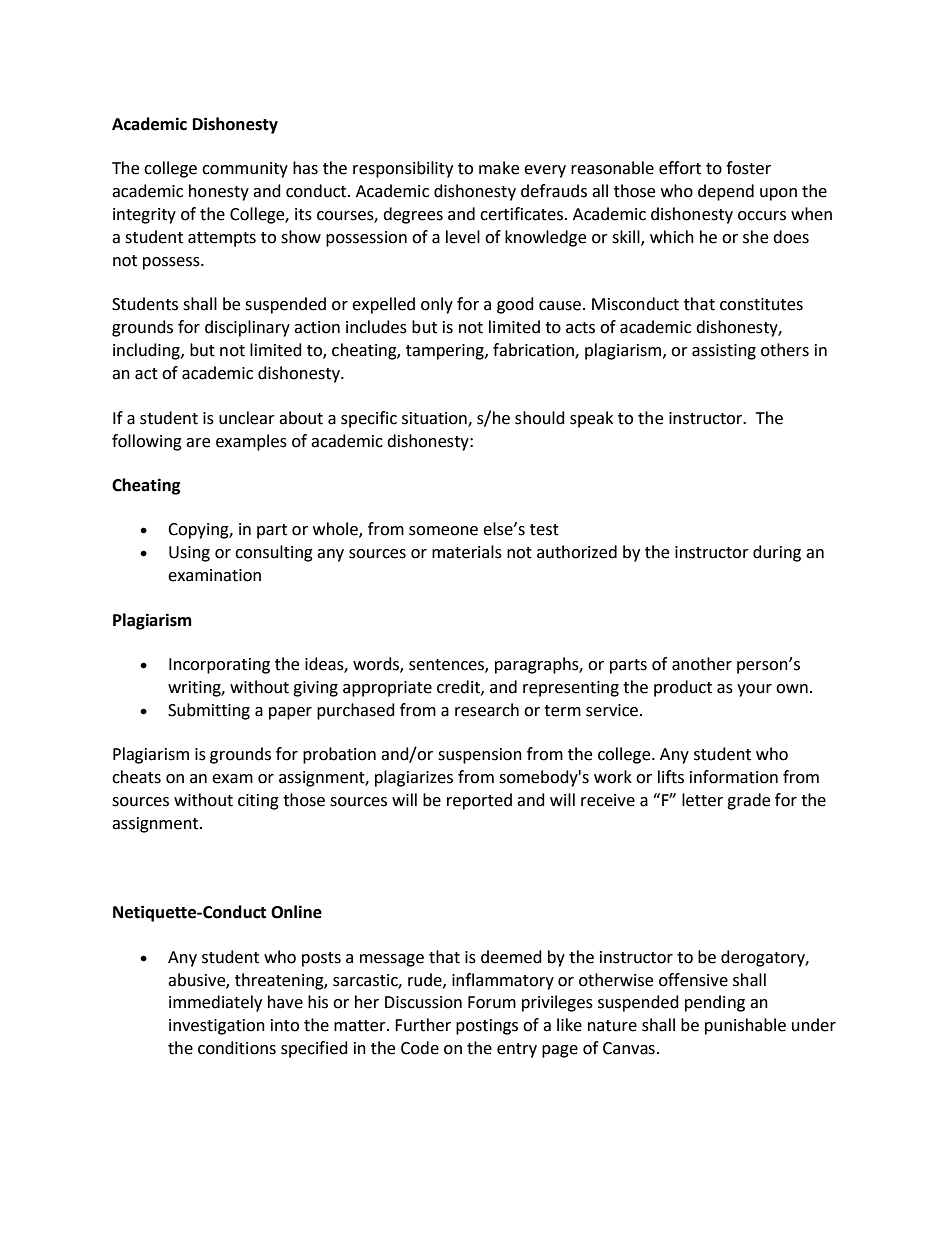 The image size is (952, 1233). I want to click on Incorporating, so click(219, 666).
